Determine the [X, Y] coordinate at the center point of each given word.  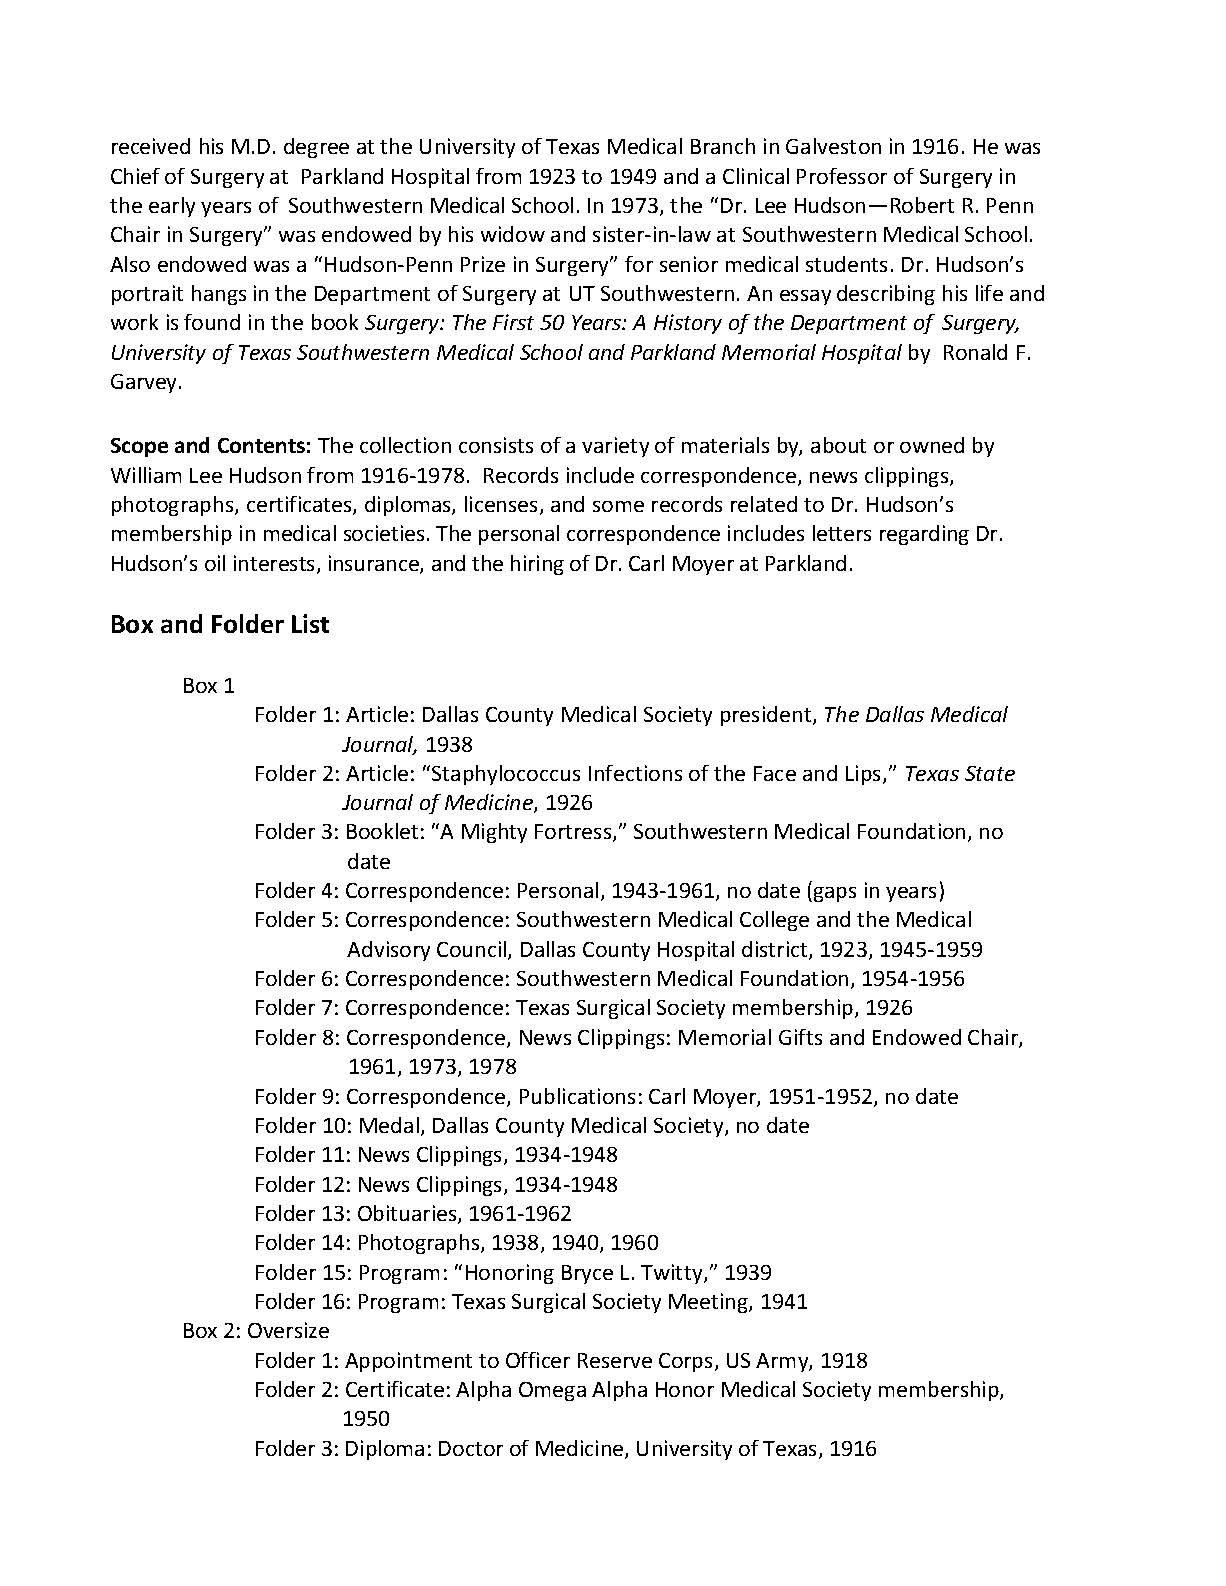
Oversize [288, 1330]
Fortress [574, 833]
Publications [577, 1096]
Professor [842, 176]
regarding [924, 535]
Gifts [800, 1037]
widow [513, 234]
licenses [503, 505]
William [146, 475]
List [310, 623]
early [172, 207]
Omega [552, 1391]
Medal [389, 1125]
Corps [687, 1362]
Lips [865, 775]
